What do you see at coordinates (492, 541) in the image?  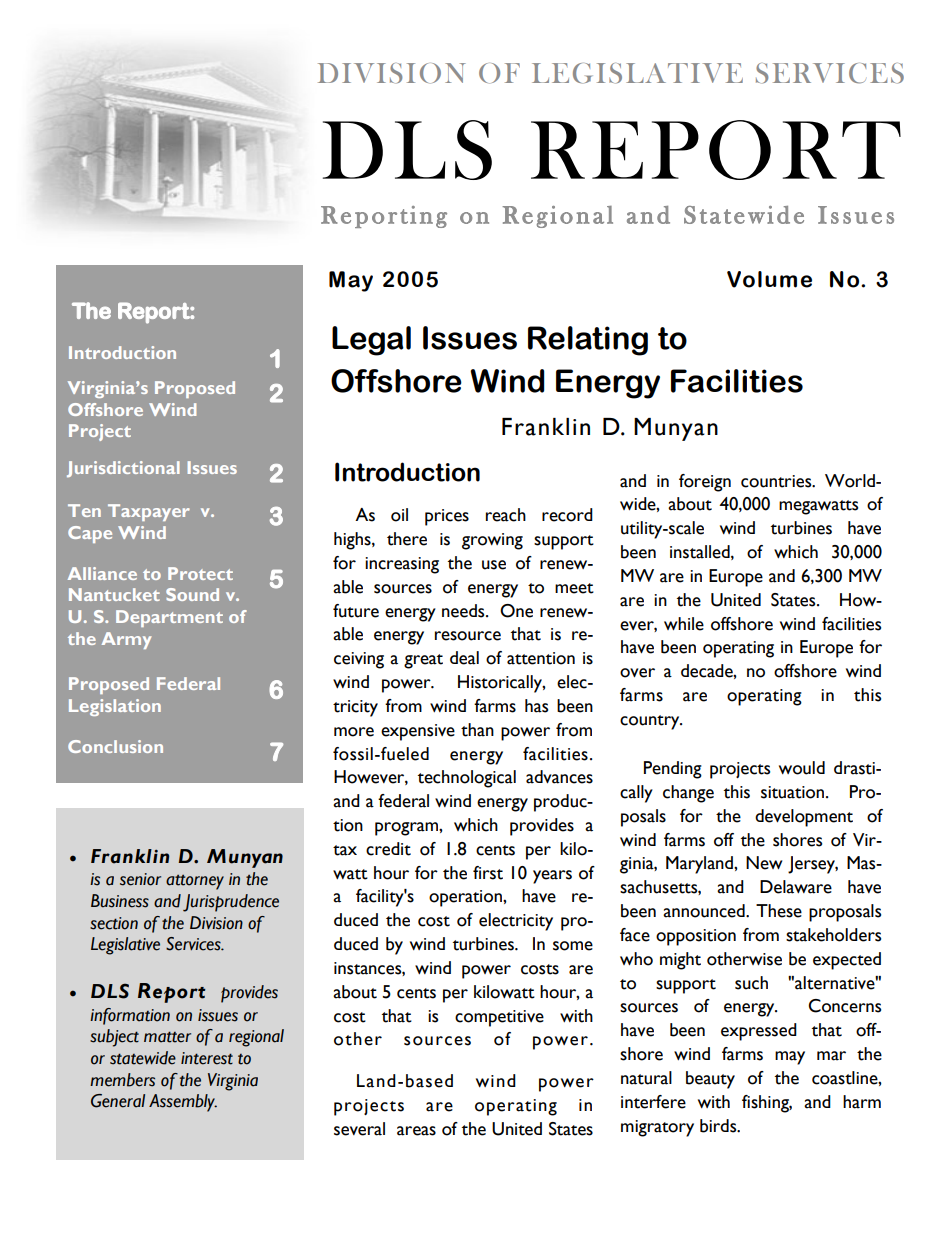 I see `growing` at bounding box center [492, 541].
